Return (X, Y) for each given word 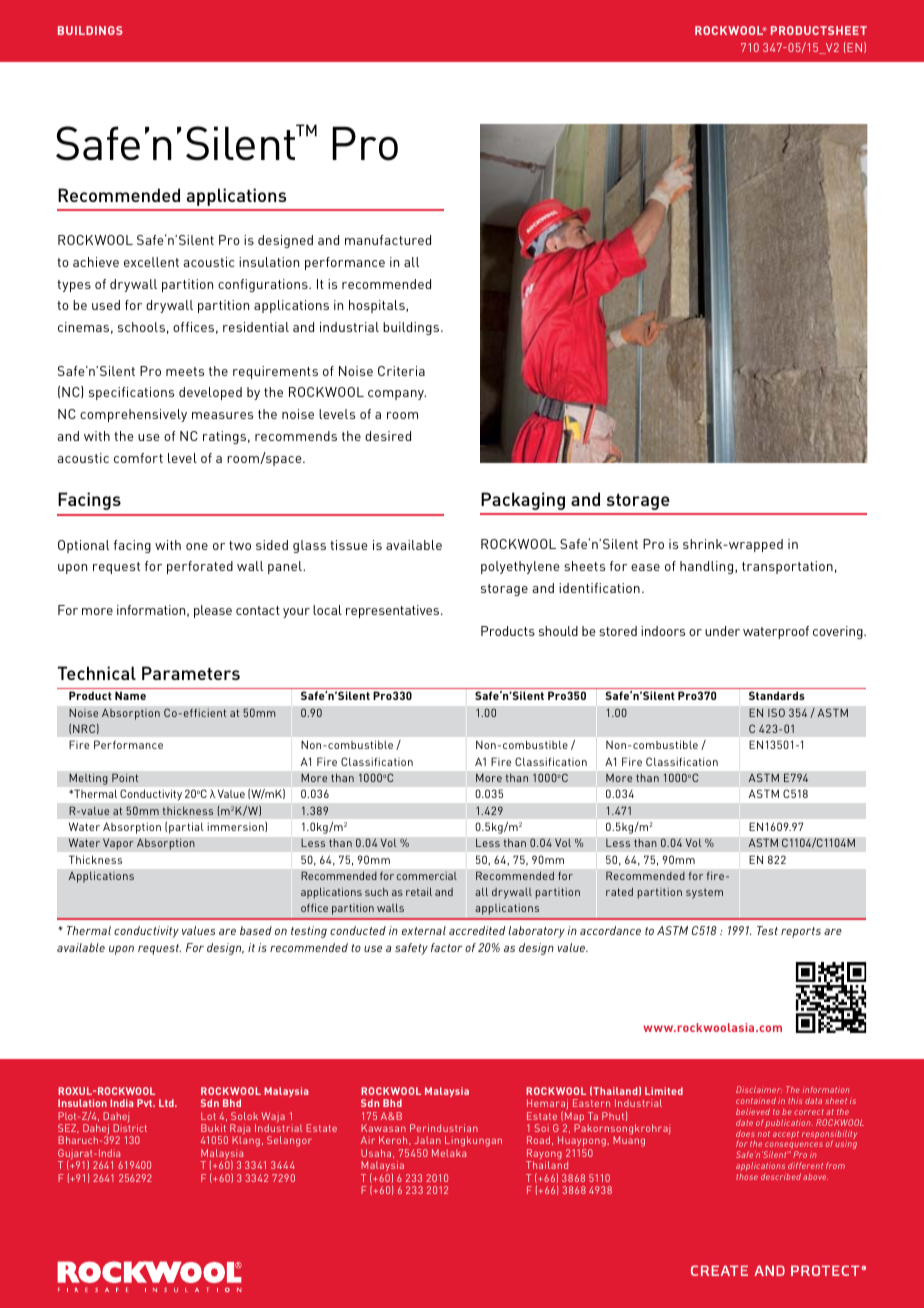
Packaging (523, 501)
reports (801, 932)
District (130, 1128)
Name (130, 695)
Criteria (401, 371)
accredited (477, 930)
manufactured (388, 240)
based (256, 930)
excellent (151, 262)
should (558, 631)
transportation (787, 567)
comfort (138, 458)
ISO (776, 712)
